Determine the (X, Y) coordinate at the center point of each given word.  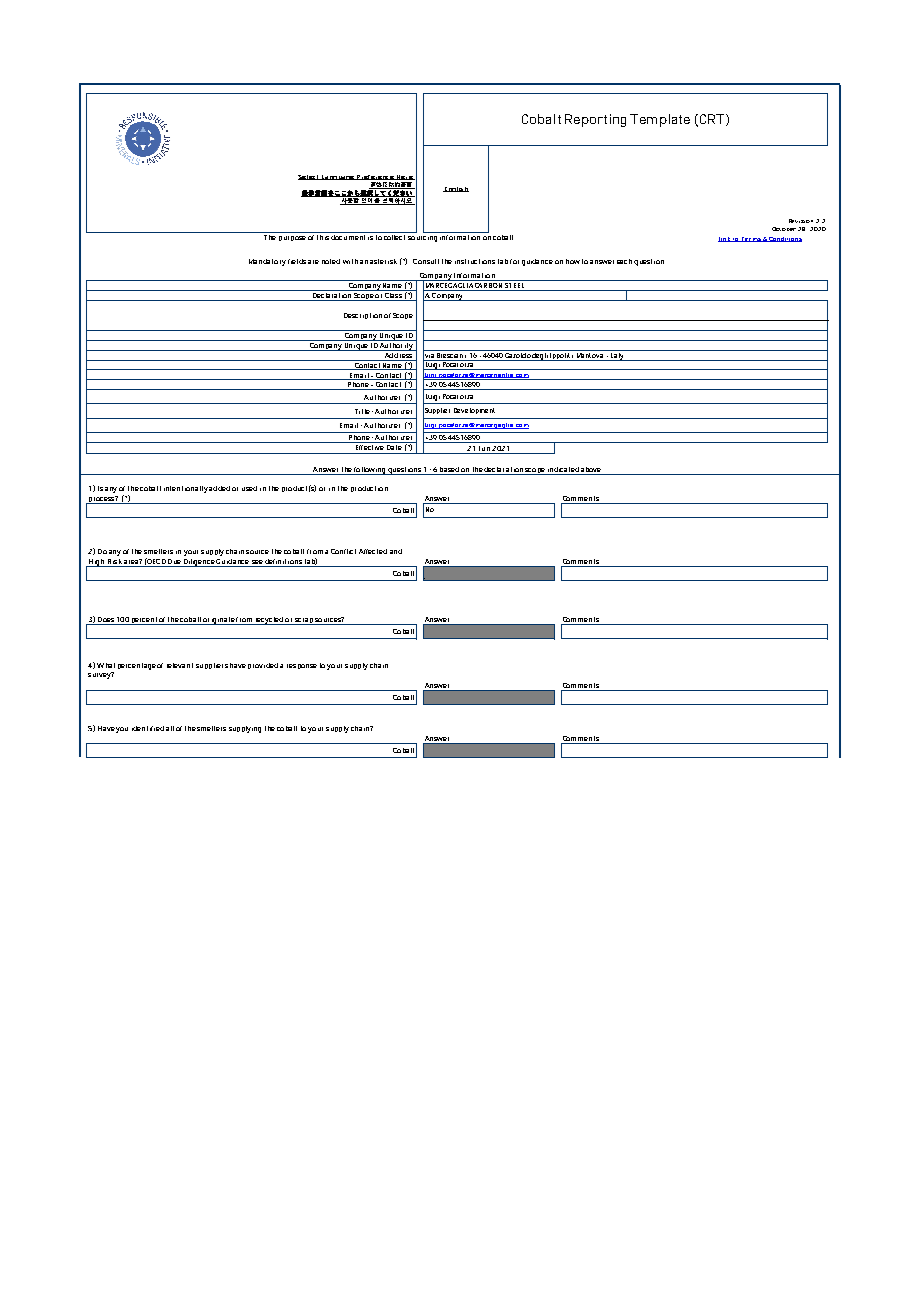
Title (362, 411)
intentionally (186, 489)
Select (309, 177)
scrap (303, 621)
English (456, 189)
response (302, 666)
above (591, 471)
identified (148, 728)
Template (660, 120)
